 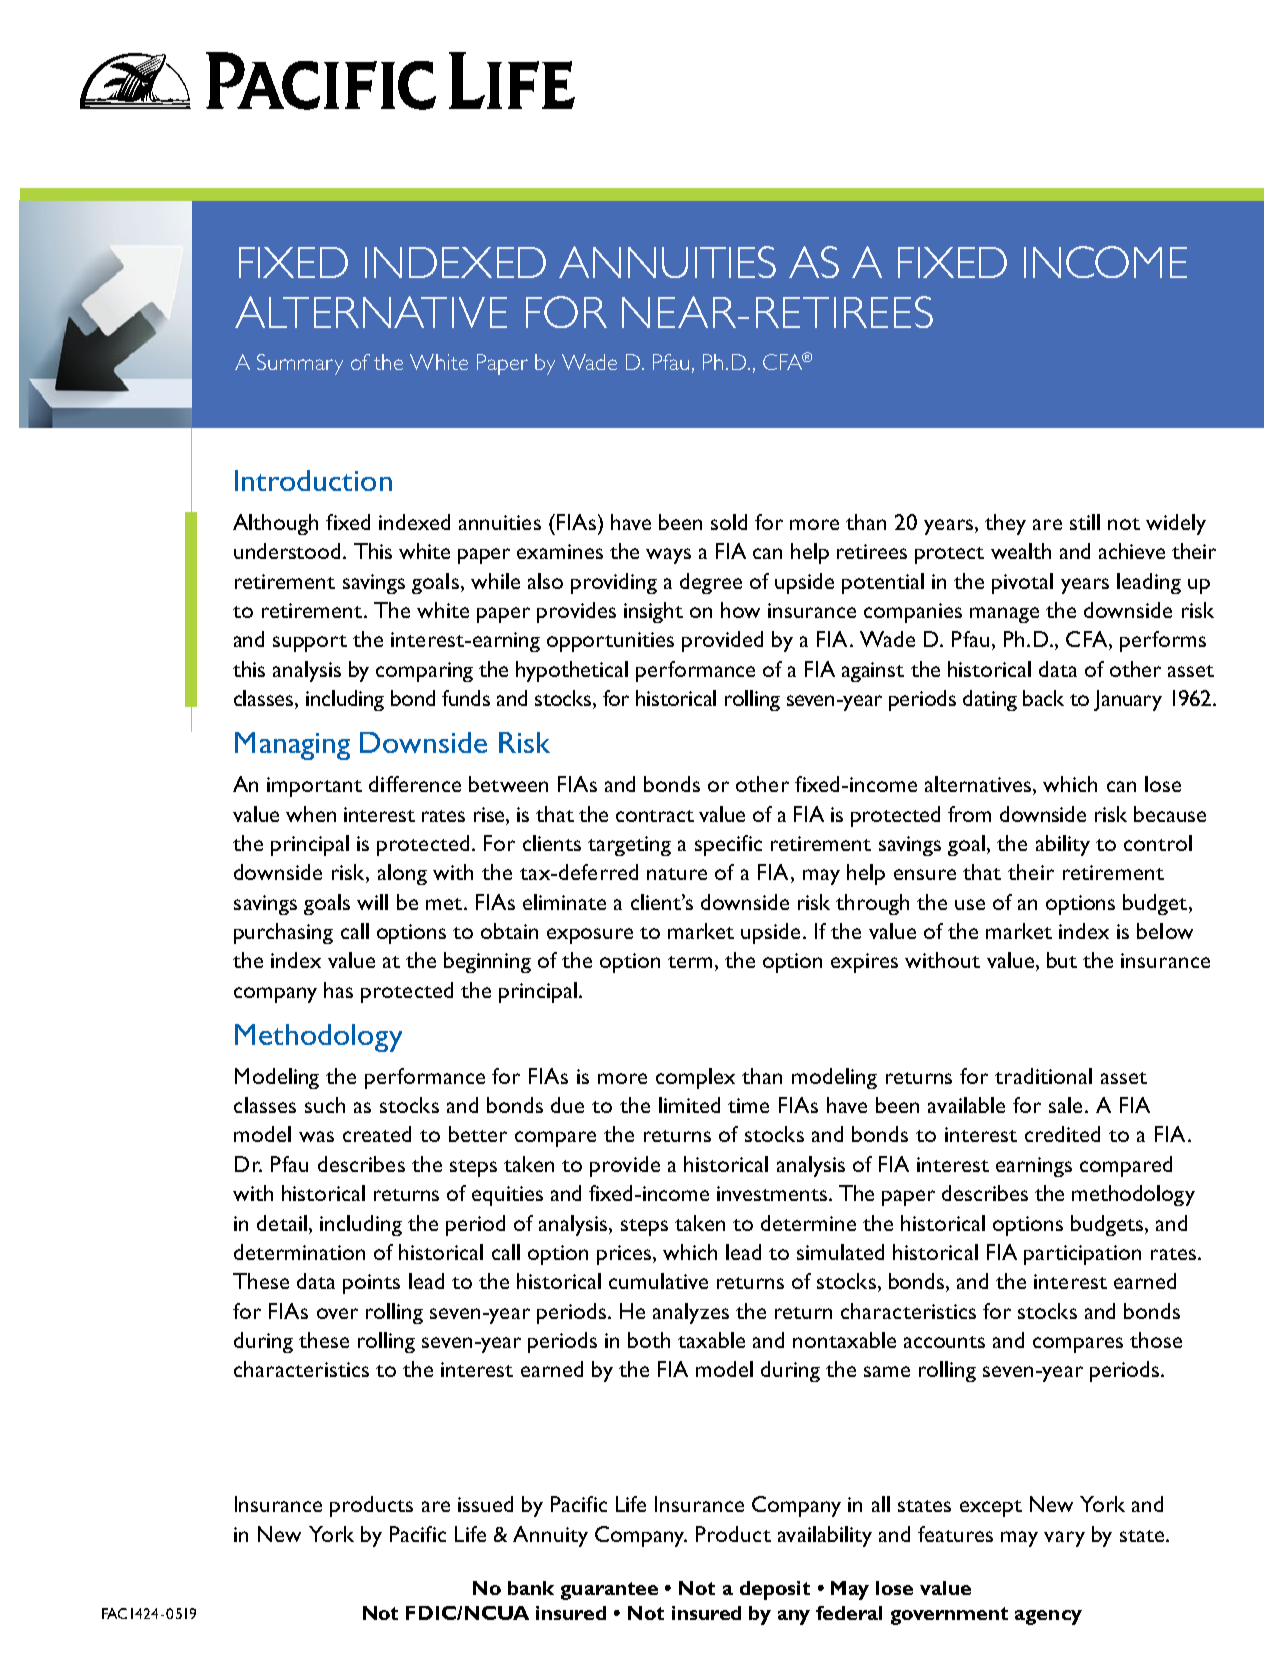 What do you see at coordinates (1062, 960) in the screenshot?
I see `but` at bounding box center [1062, 960].
